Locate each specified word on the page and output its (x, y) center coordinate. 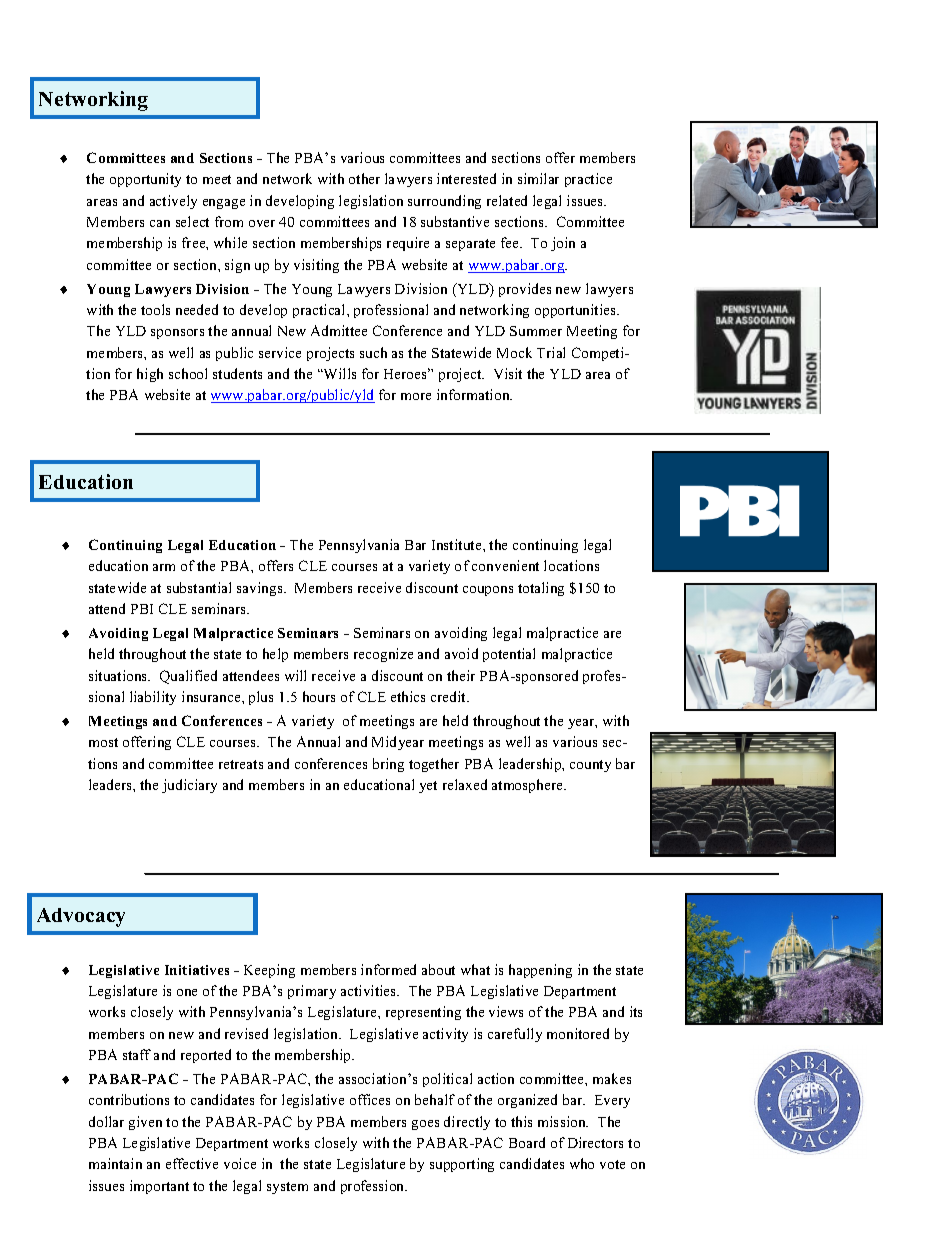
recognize (383, 655)
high (150, 375)
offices (370, 1099)
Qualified (188, 677)
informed (388, 969)
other (364, 178)
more (416, 396)
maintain (115, 1163)
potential (509, 655)
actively (173, 202)
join (563, 244)
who (582, 1163)
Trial (551, 352)
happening (540, 971)
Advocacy (81, 917)
